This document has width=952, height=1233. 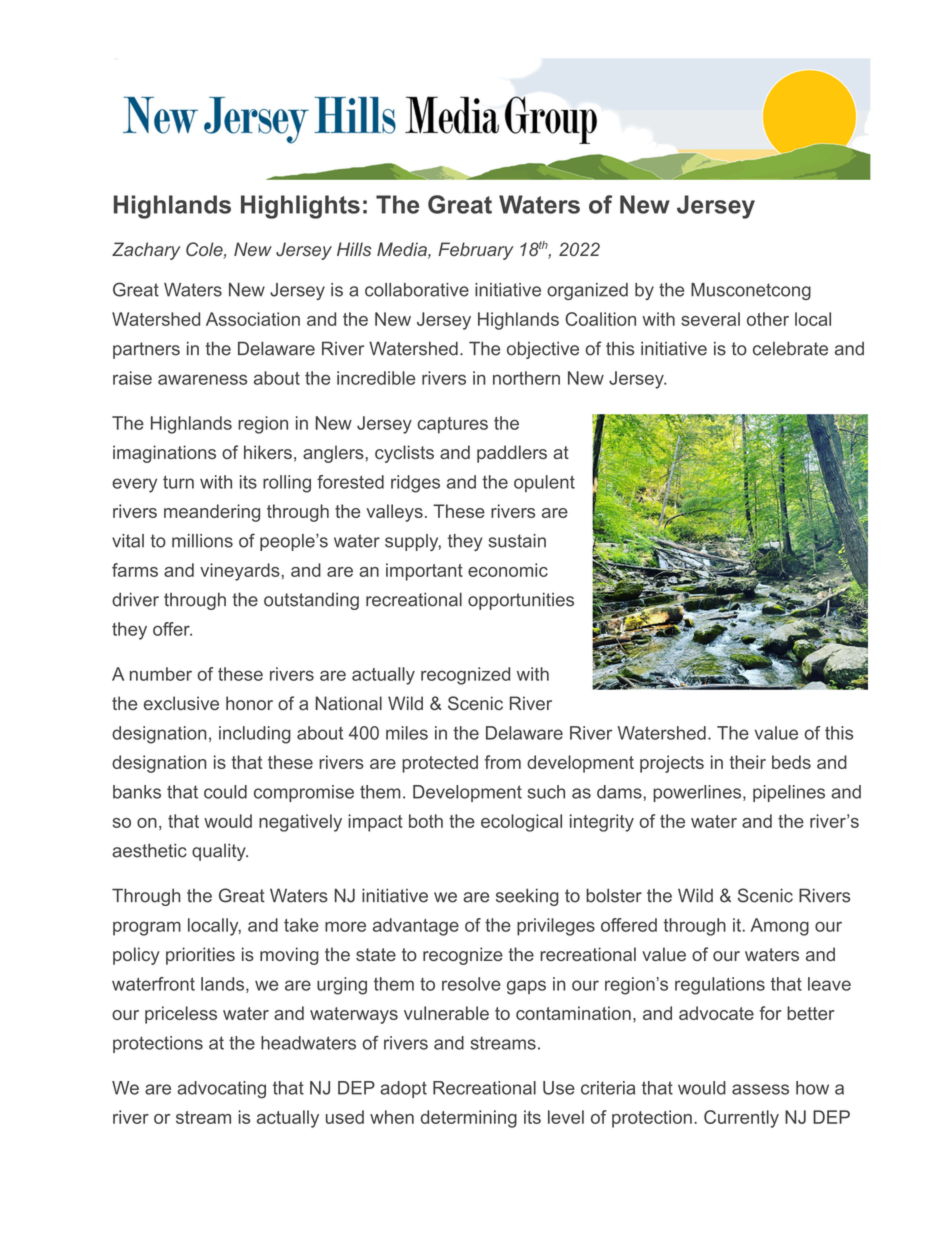 I want to click on paddlers, so click(x=512, y=454).
